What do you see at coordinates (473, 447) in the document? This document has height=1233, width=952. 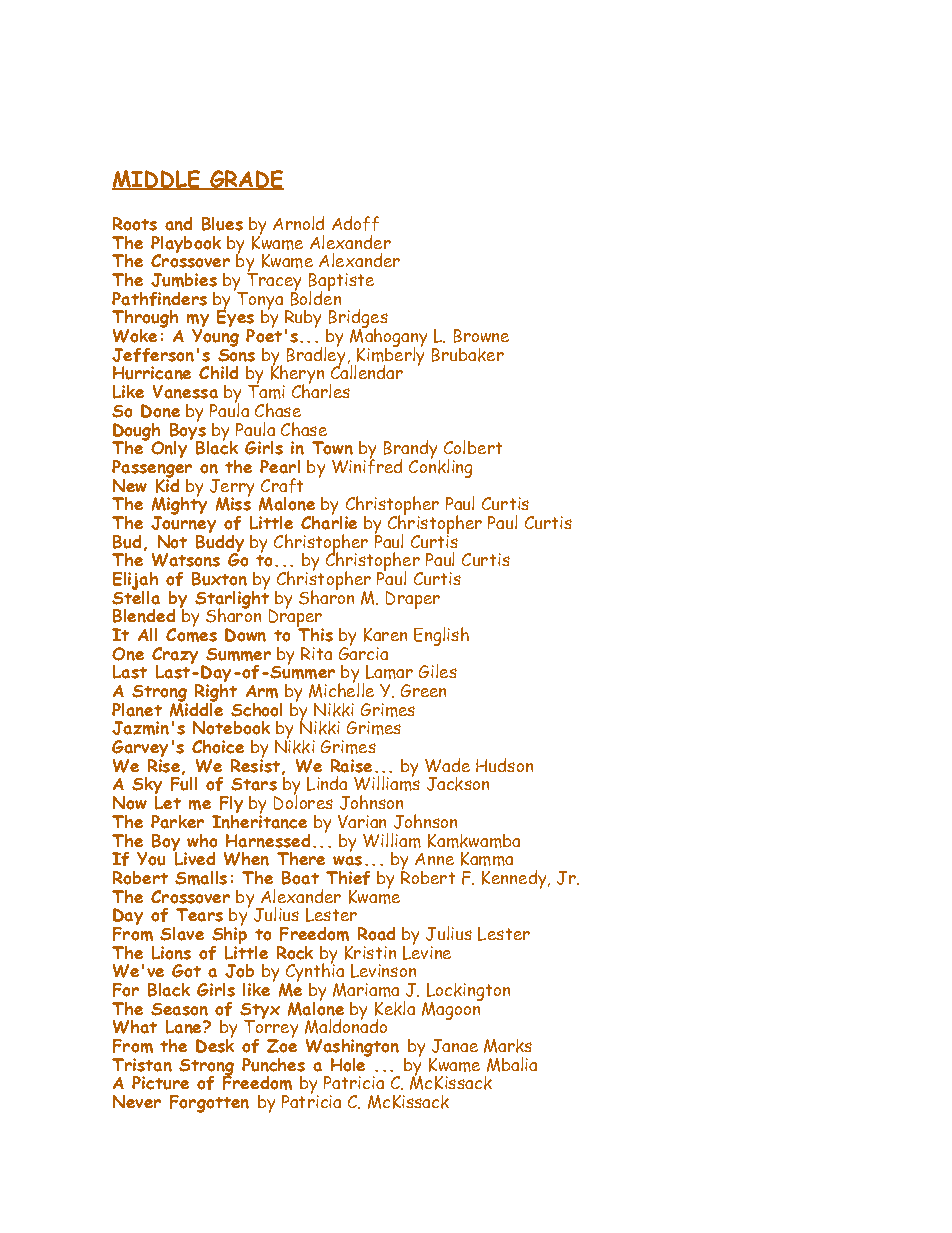 I see `Colbert` at bounding box center [473, 447].
